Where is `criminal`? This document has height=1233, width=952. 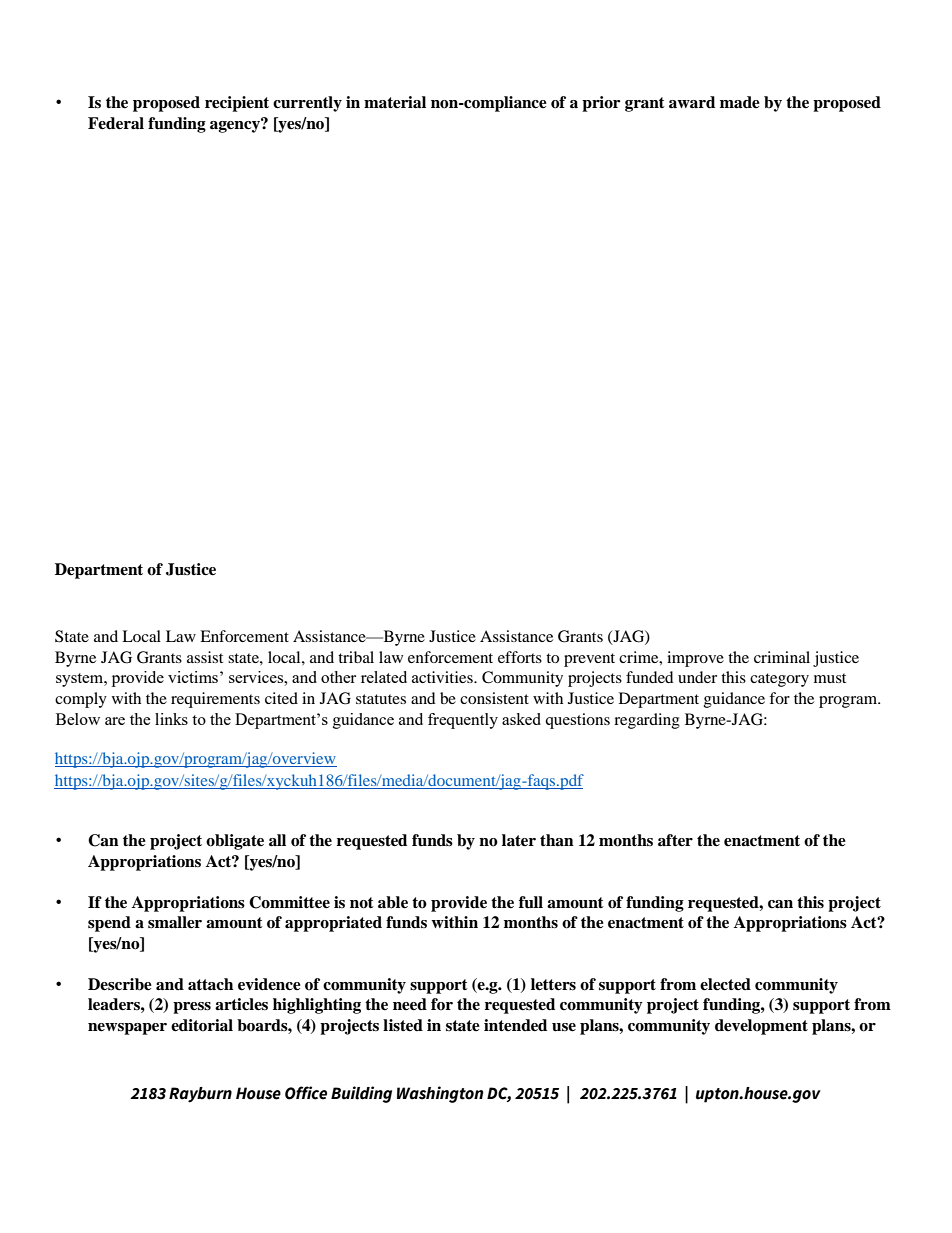 criminal is located at coordinates (782, 657).
